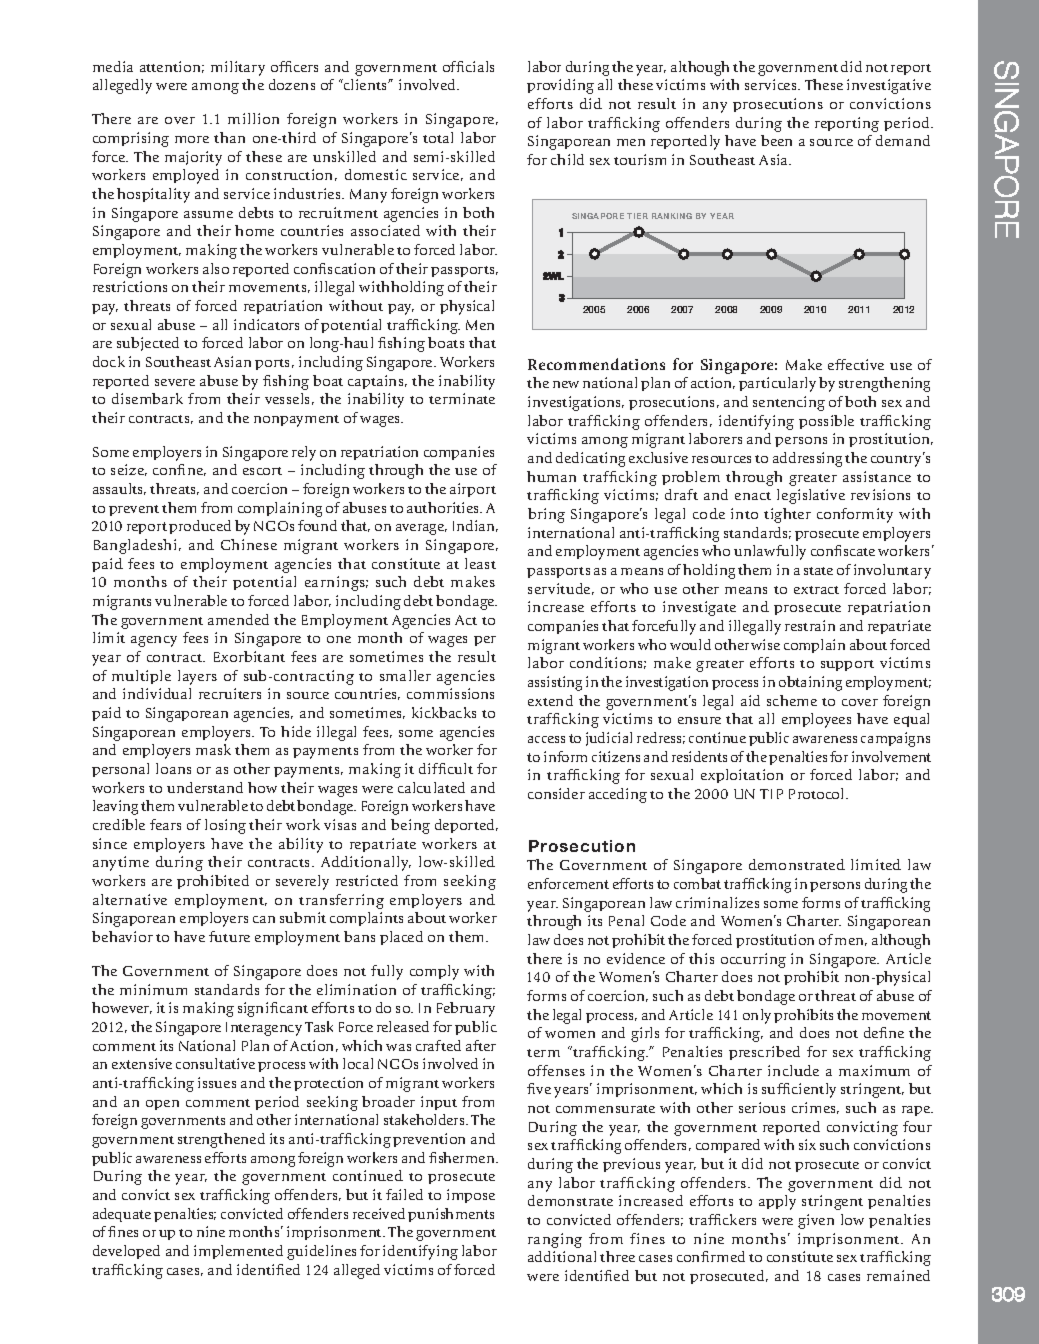  Describe the element at coordinates (262, 471) in the screenshot. I see `escort` at that location.
